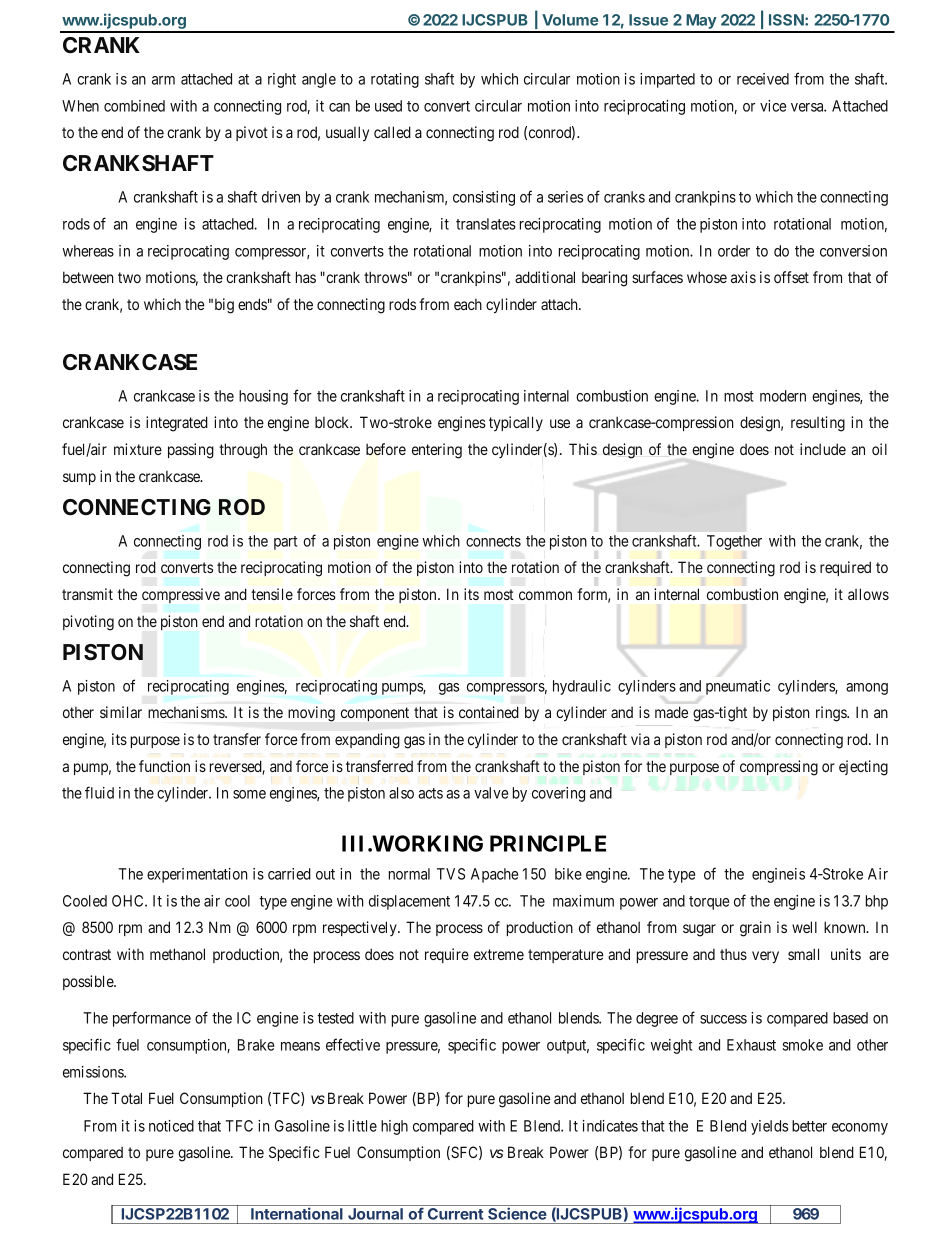  Describe the element at coordinates (769, 1127) in the image. I see `yields` at that location.
